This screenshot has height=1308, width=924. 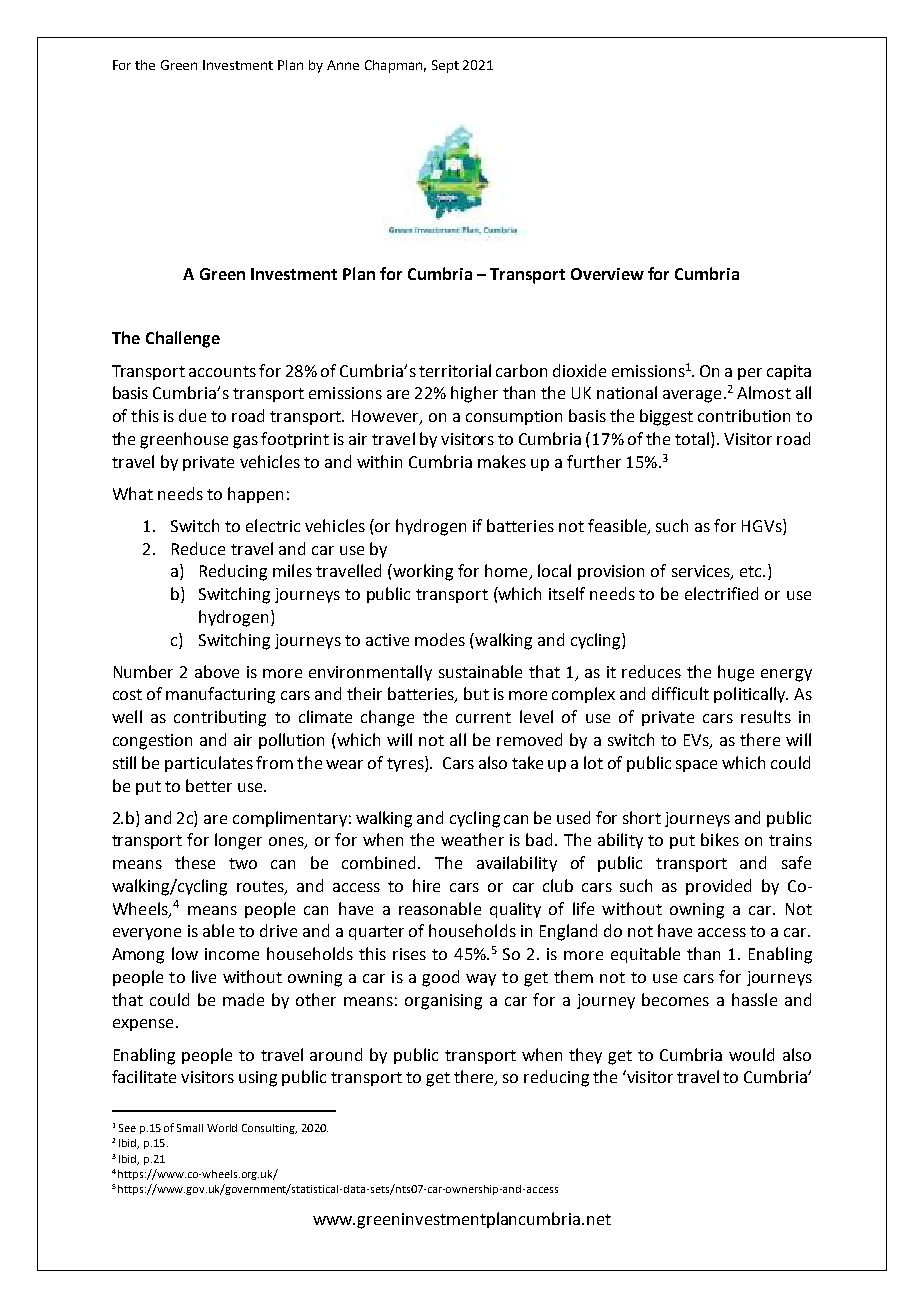 What do you see at coordinates (190, 1128) in the screenshot?
I see `Small` at bounding box center [190, 1128].
